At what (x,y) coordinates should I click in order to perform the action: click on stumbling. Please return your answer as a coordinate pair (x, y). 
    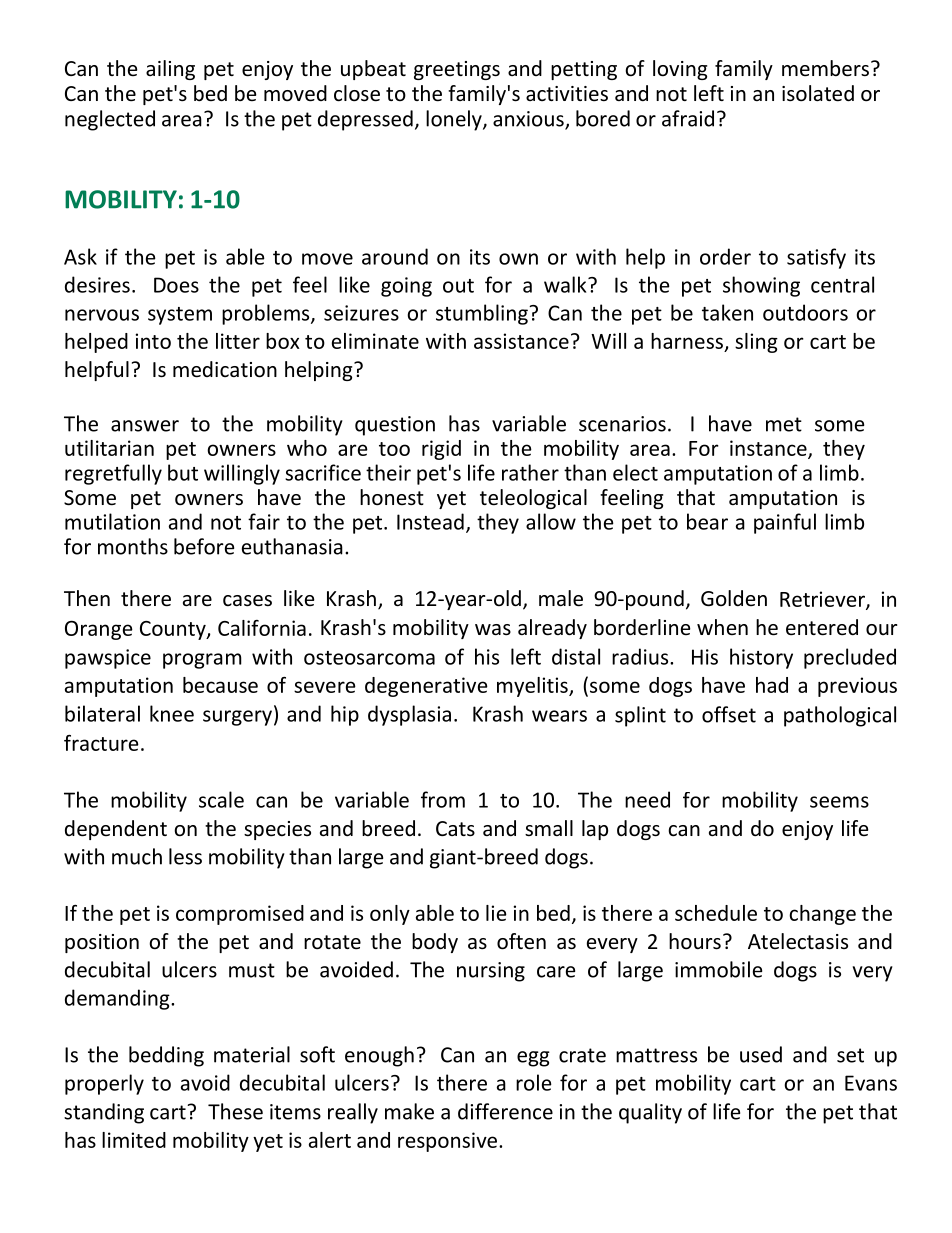
    Looking at the image, I should click on (483, 314).
